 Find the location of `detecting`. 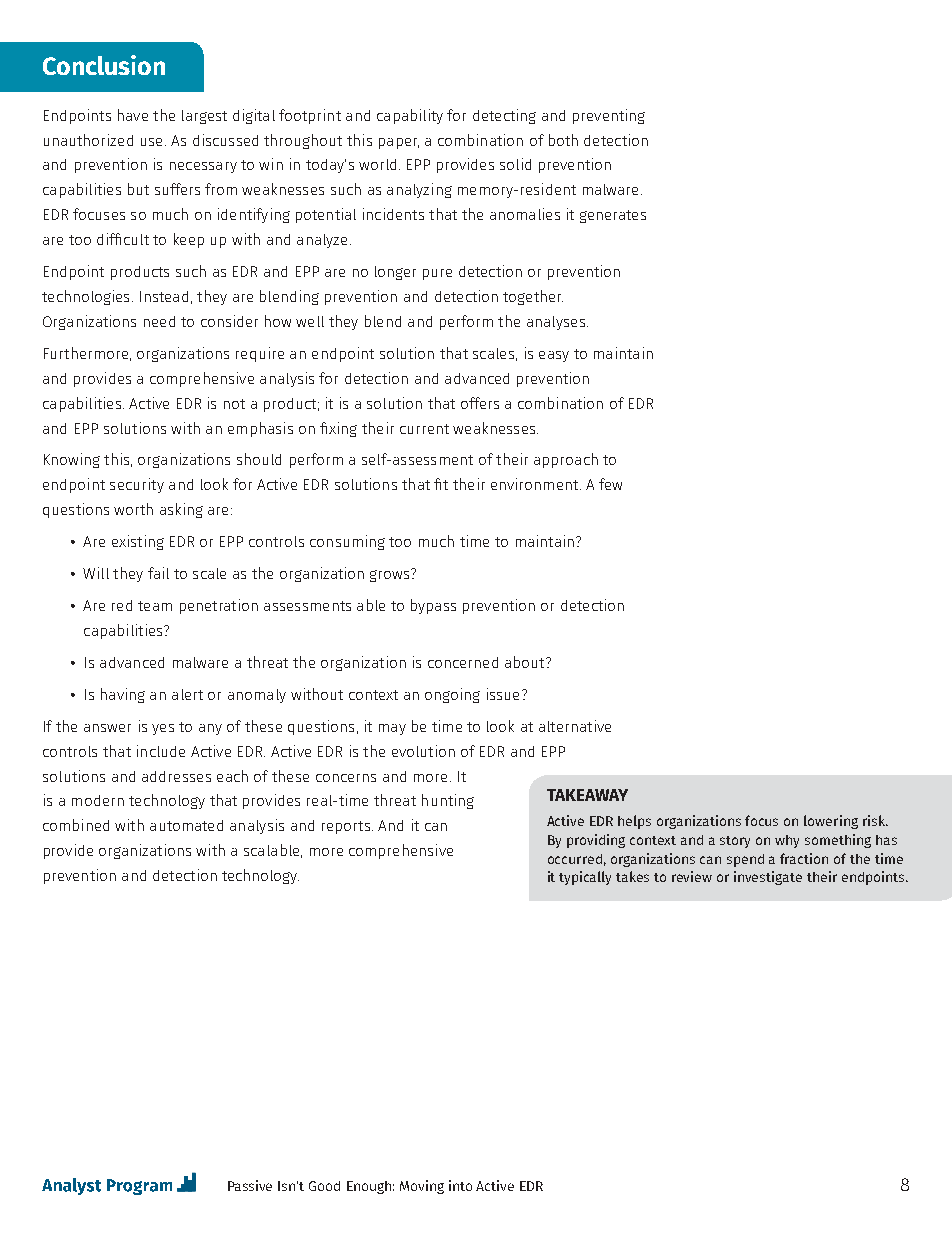

detecting is located at coordinates (504, 116).
